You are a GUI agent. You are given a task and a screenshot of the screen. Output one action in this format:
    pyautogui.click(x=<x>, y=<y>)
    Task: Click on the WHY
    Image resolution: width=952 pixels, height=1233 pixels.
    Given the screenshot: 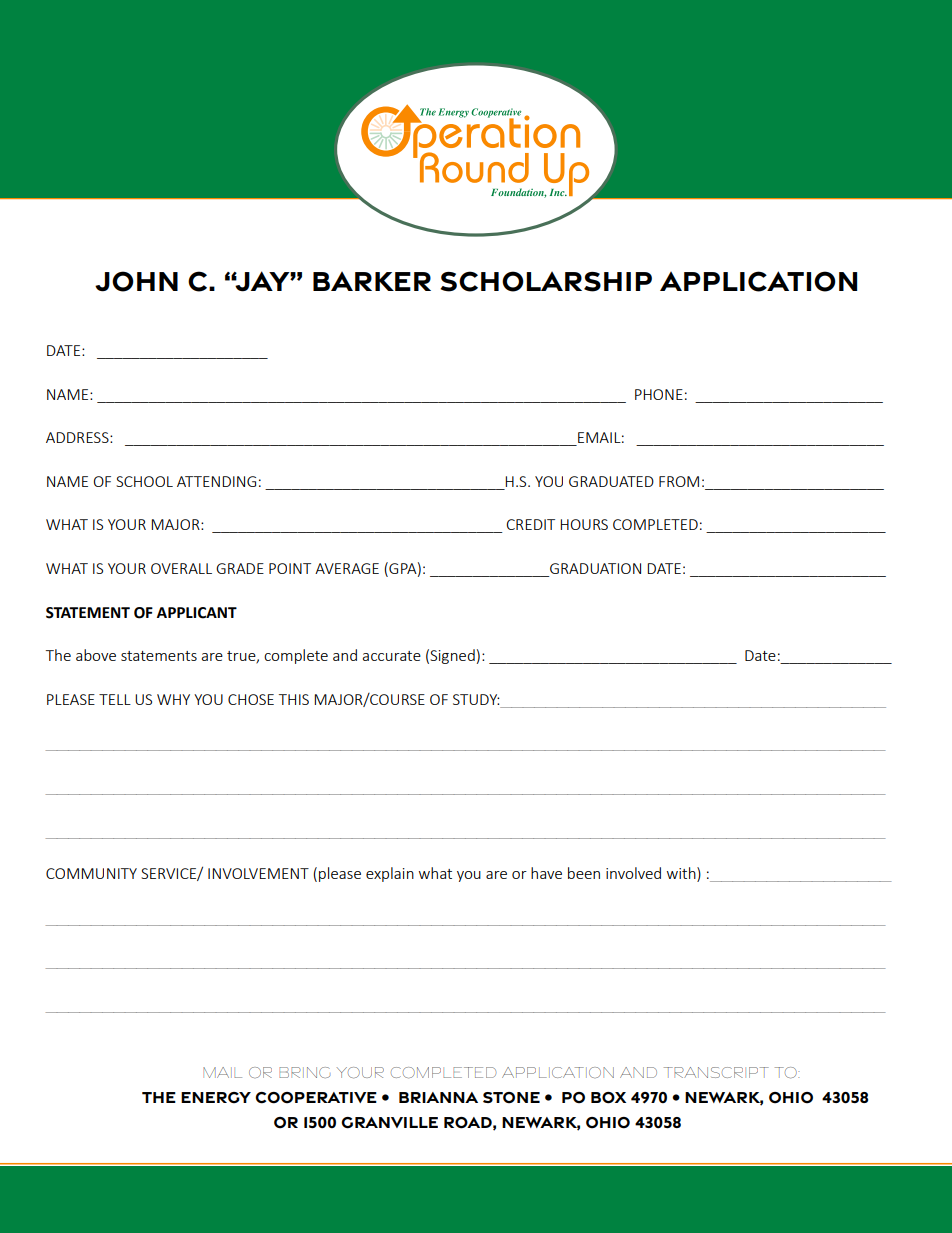 What is the action you would take?
    pyautogui.click(x=173, y=699)
